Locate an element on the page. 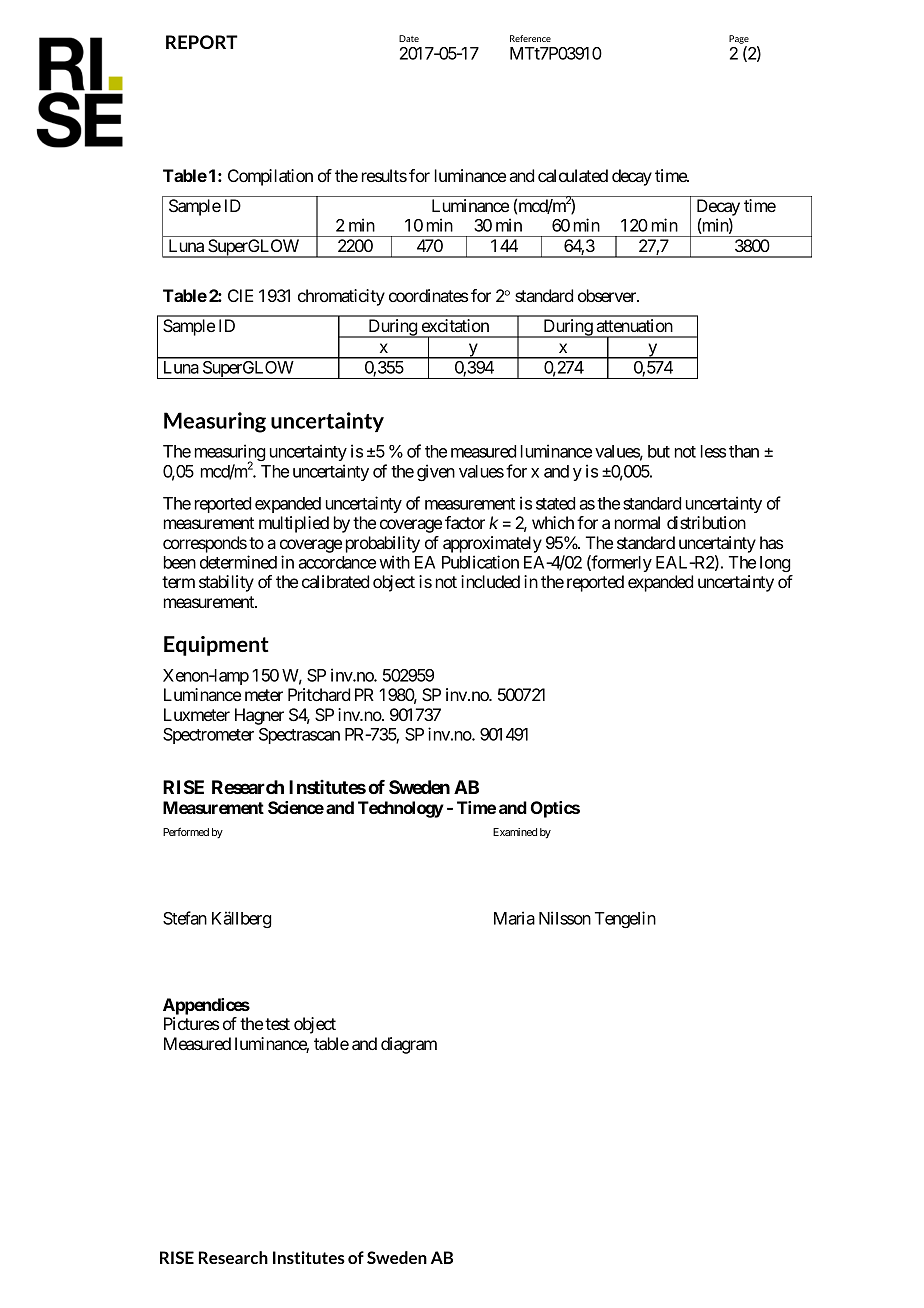 The width and height of the page is (924, 1308). Compilation is located at coordinates (270, 177).
